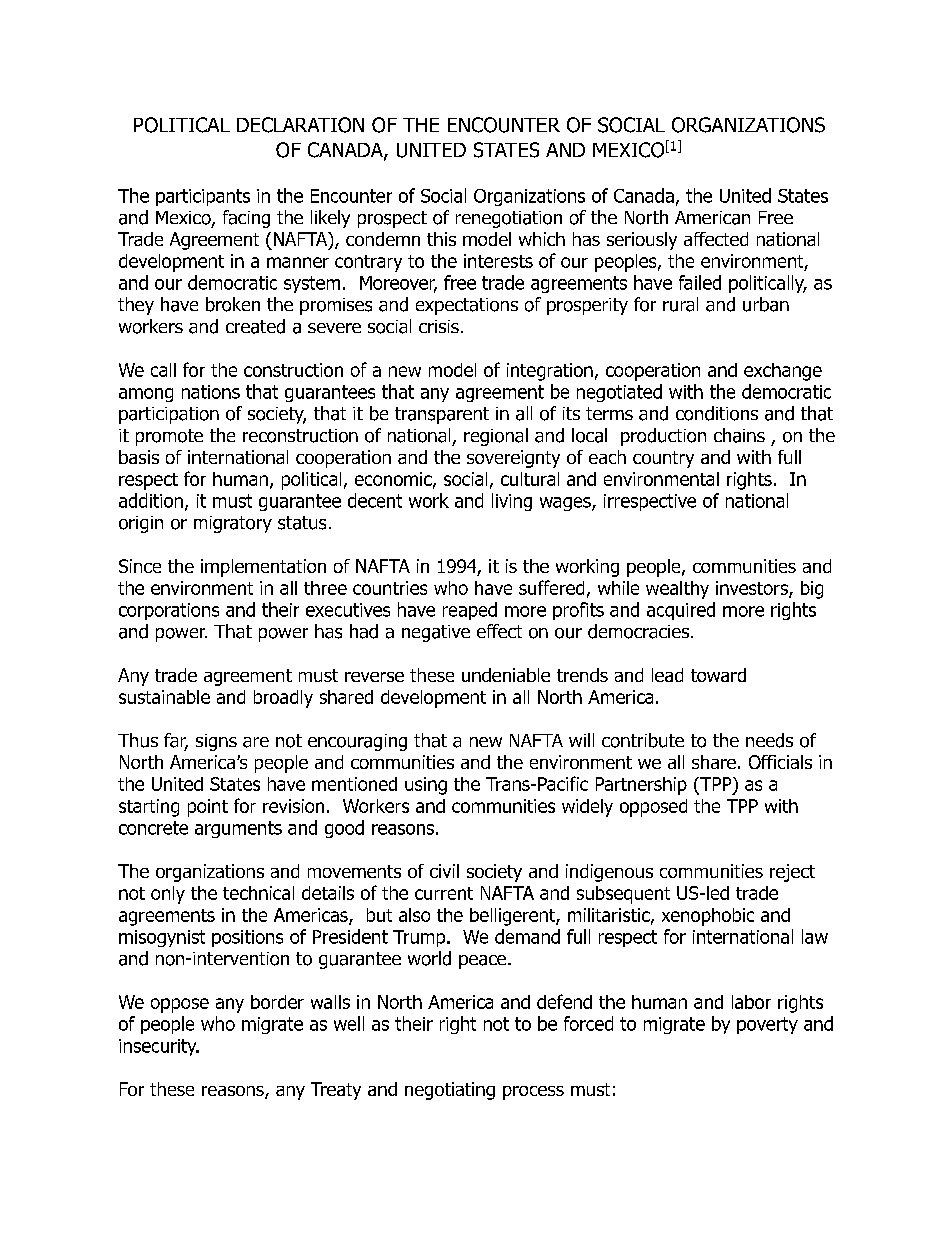  What do you see at coordinates (753, 589) in the screenshot?
I see `investors` at bounding box center [753, 589].
